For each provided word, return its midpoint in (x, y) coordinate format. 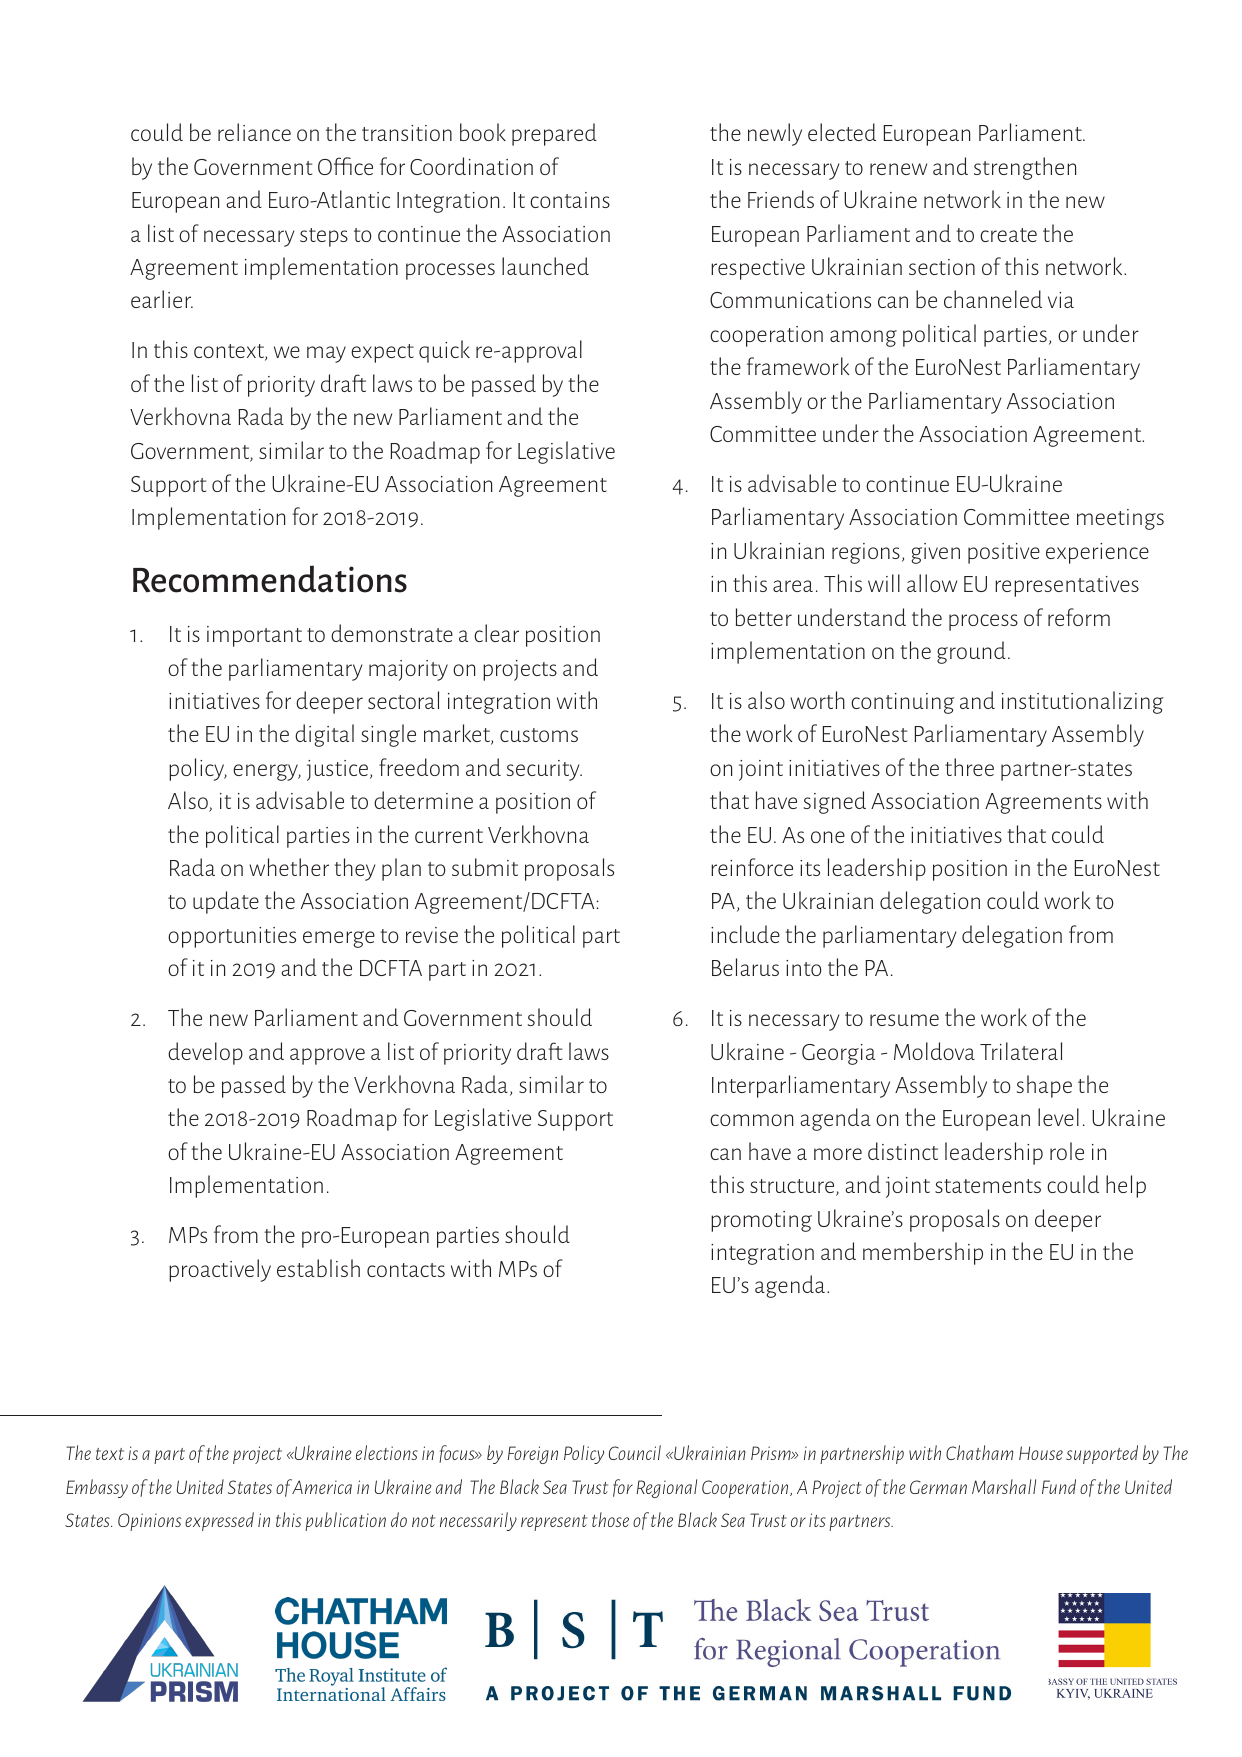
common (751, 1120)
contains (570, 200)
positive (1004, 553)
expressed (219, 1521)
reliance (254, 132)
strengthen (1025, 168)
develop (205, 1053)
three (969, 767)
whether (289, 867)
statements (988, 1186)
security (544, 770)
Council (635, 1452)
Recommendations (270, 579)
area (793, 586)
